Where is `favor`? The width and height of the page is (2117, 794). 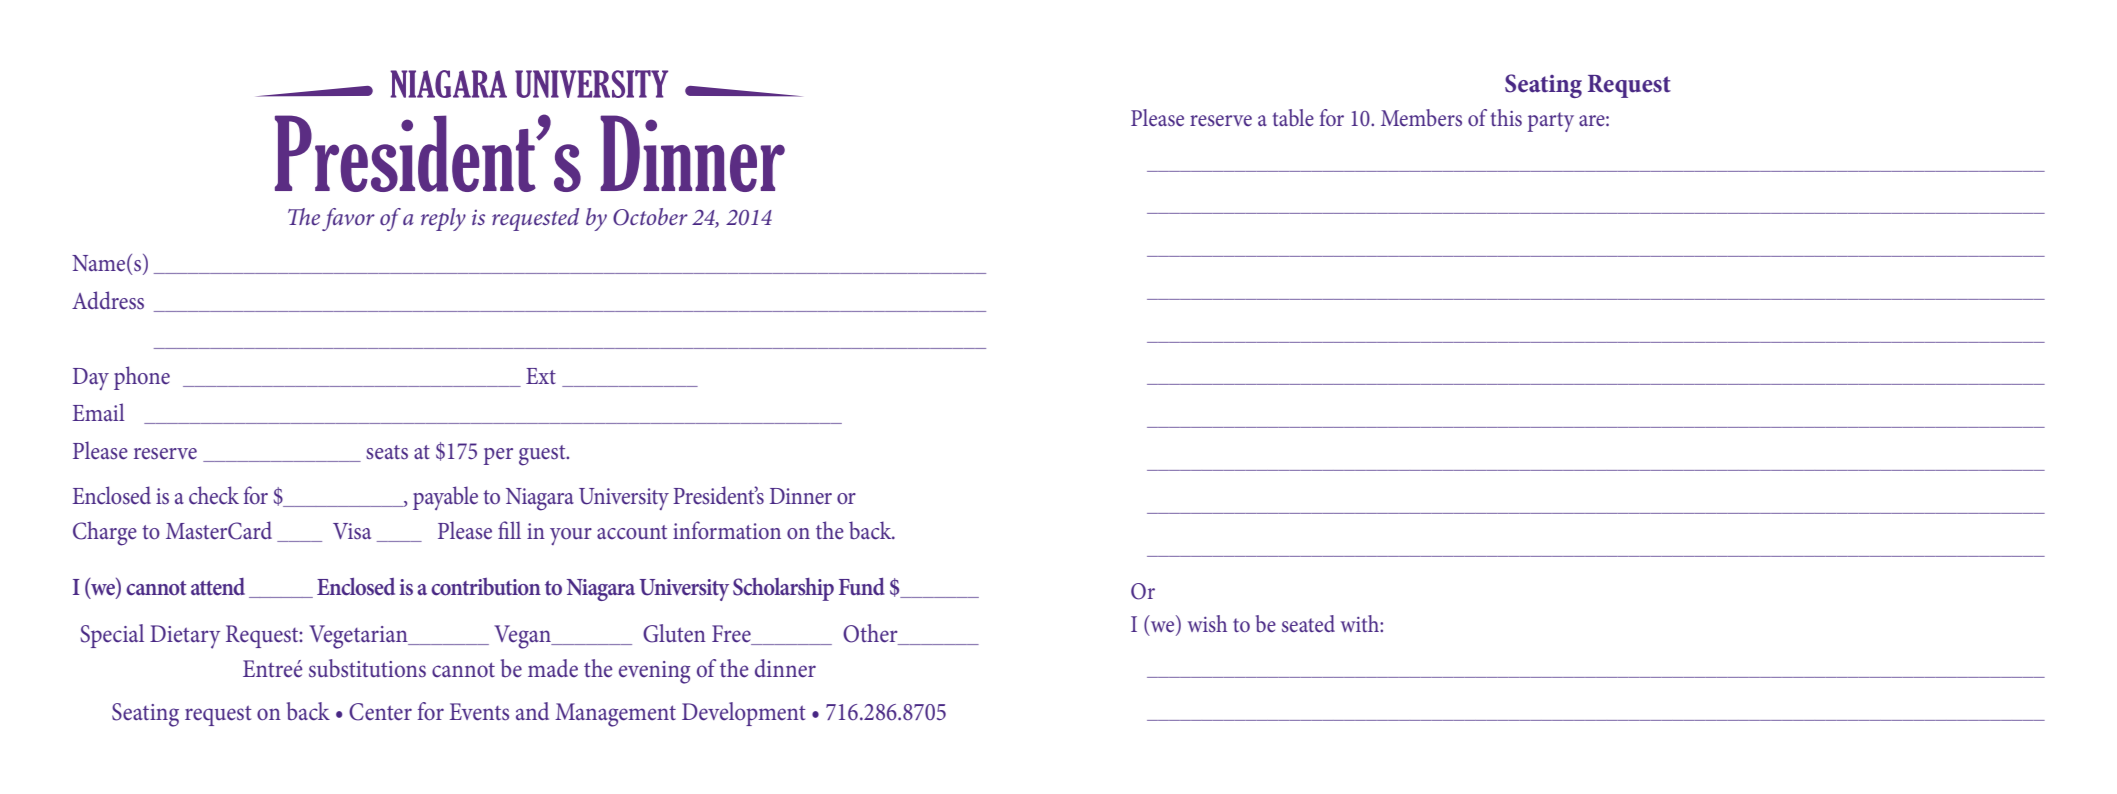
favor is located at coordinates (348, 219).
